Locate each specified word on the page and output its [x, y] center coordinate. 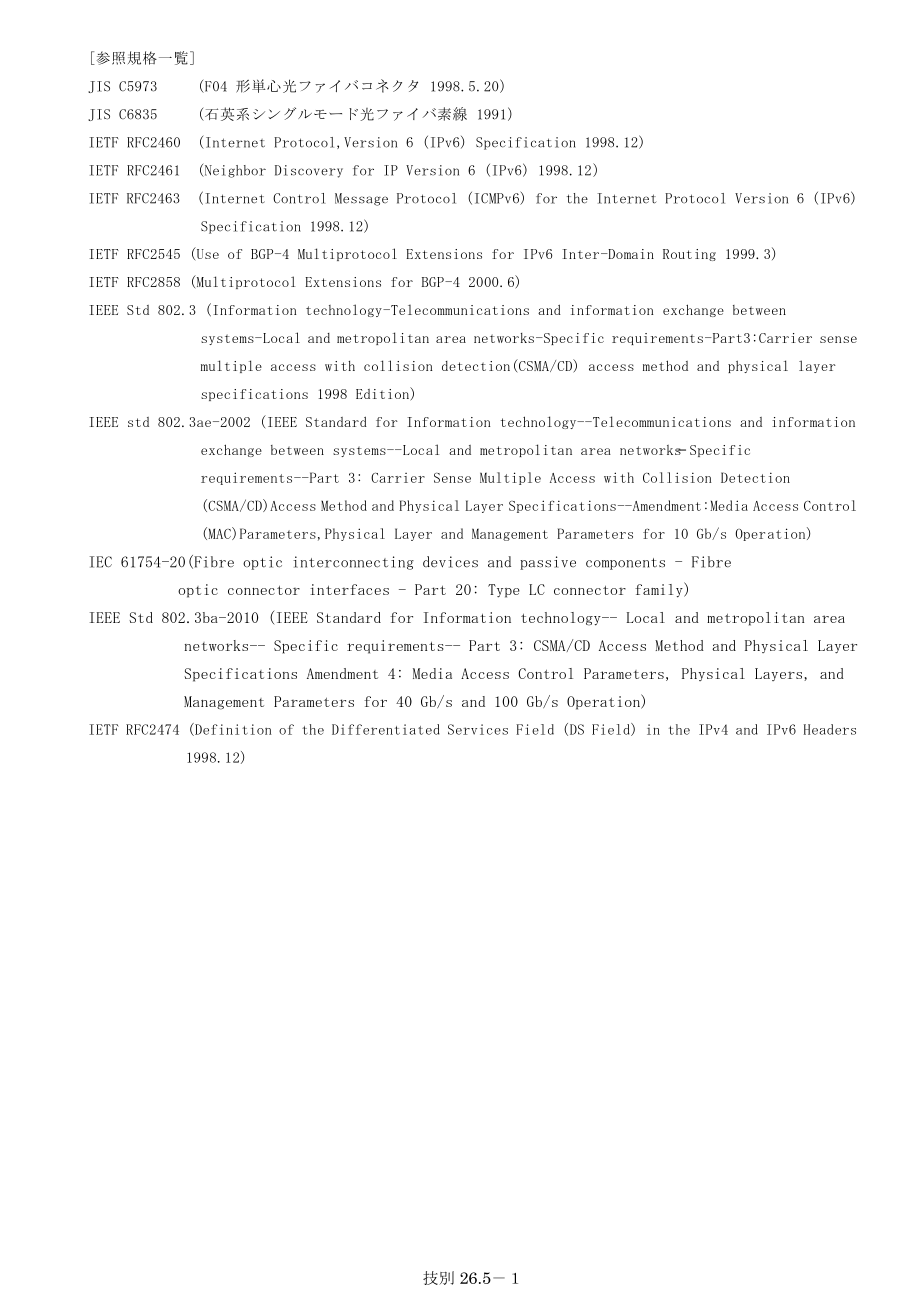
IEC [101, 562]
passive [548, 563]
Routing [689, 255]
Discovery [309, 171]
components [625, 564]
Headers [829, 729]
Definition [232, 729]
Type [504, 591]
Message [361, 199]
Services [478, 729]
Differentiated [386, 729]
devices [450, 562]
